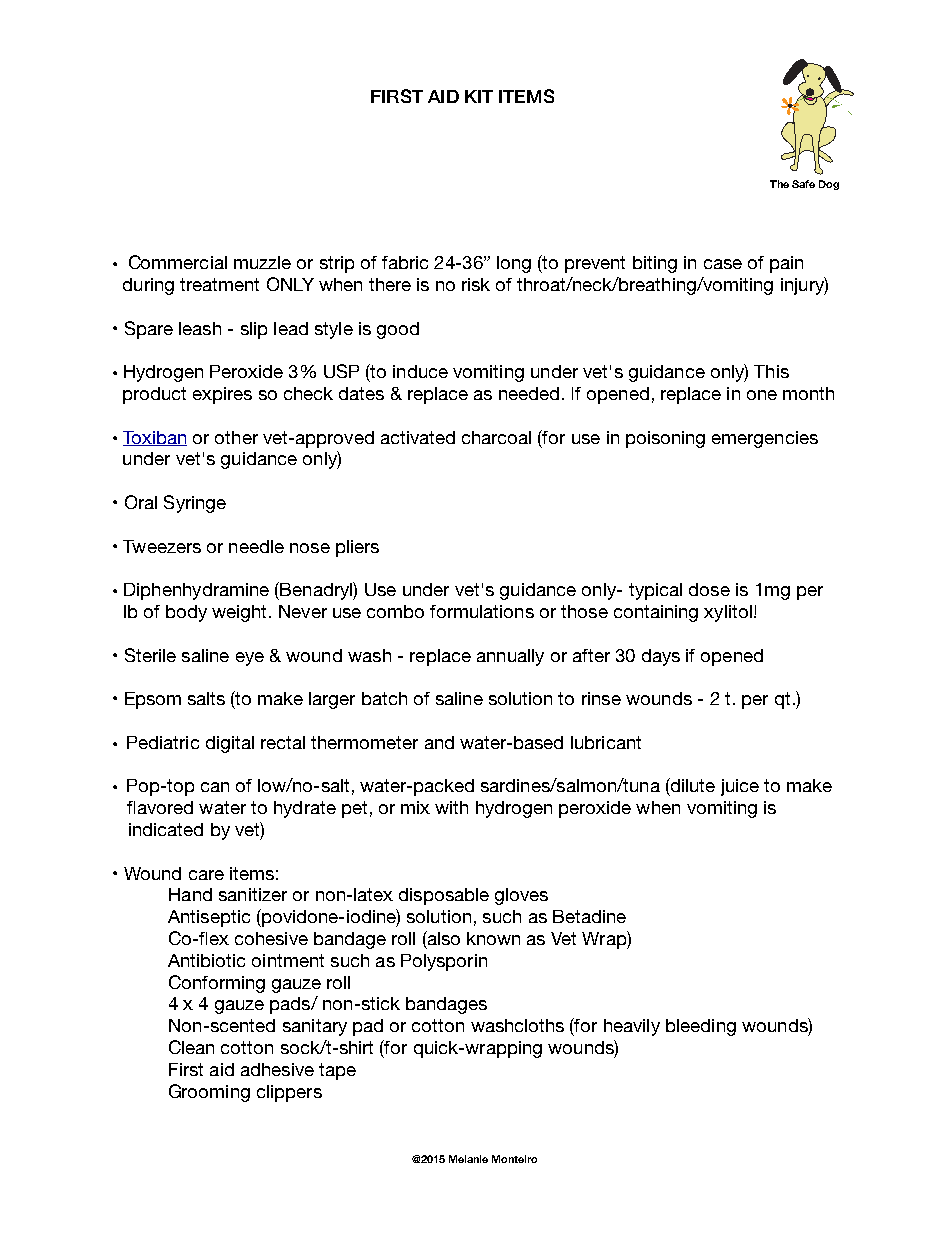 This screenshot has width=952, height=1233. Describe the element at coordinates (222, 395) in the screenshot. I see `expires` at that location.
